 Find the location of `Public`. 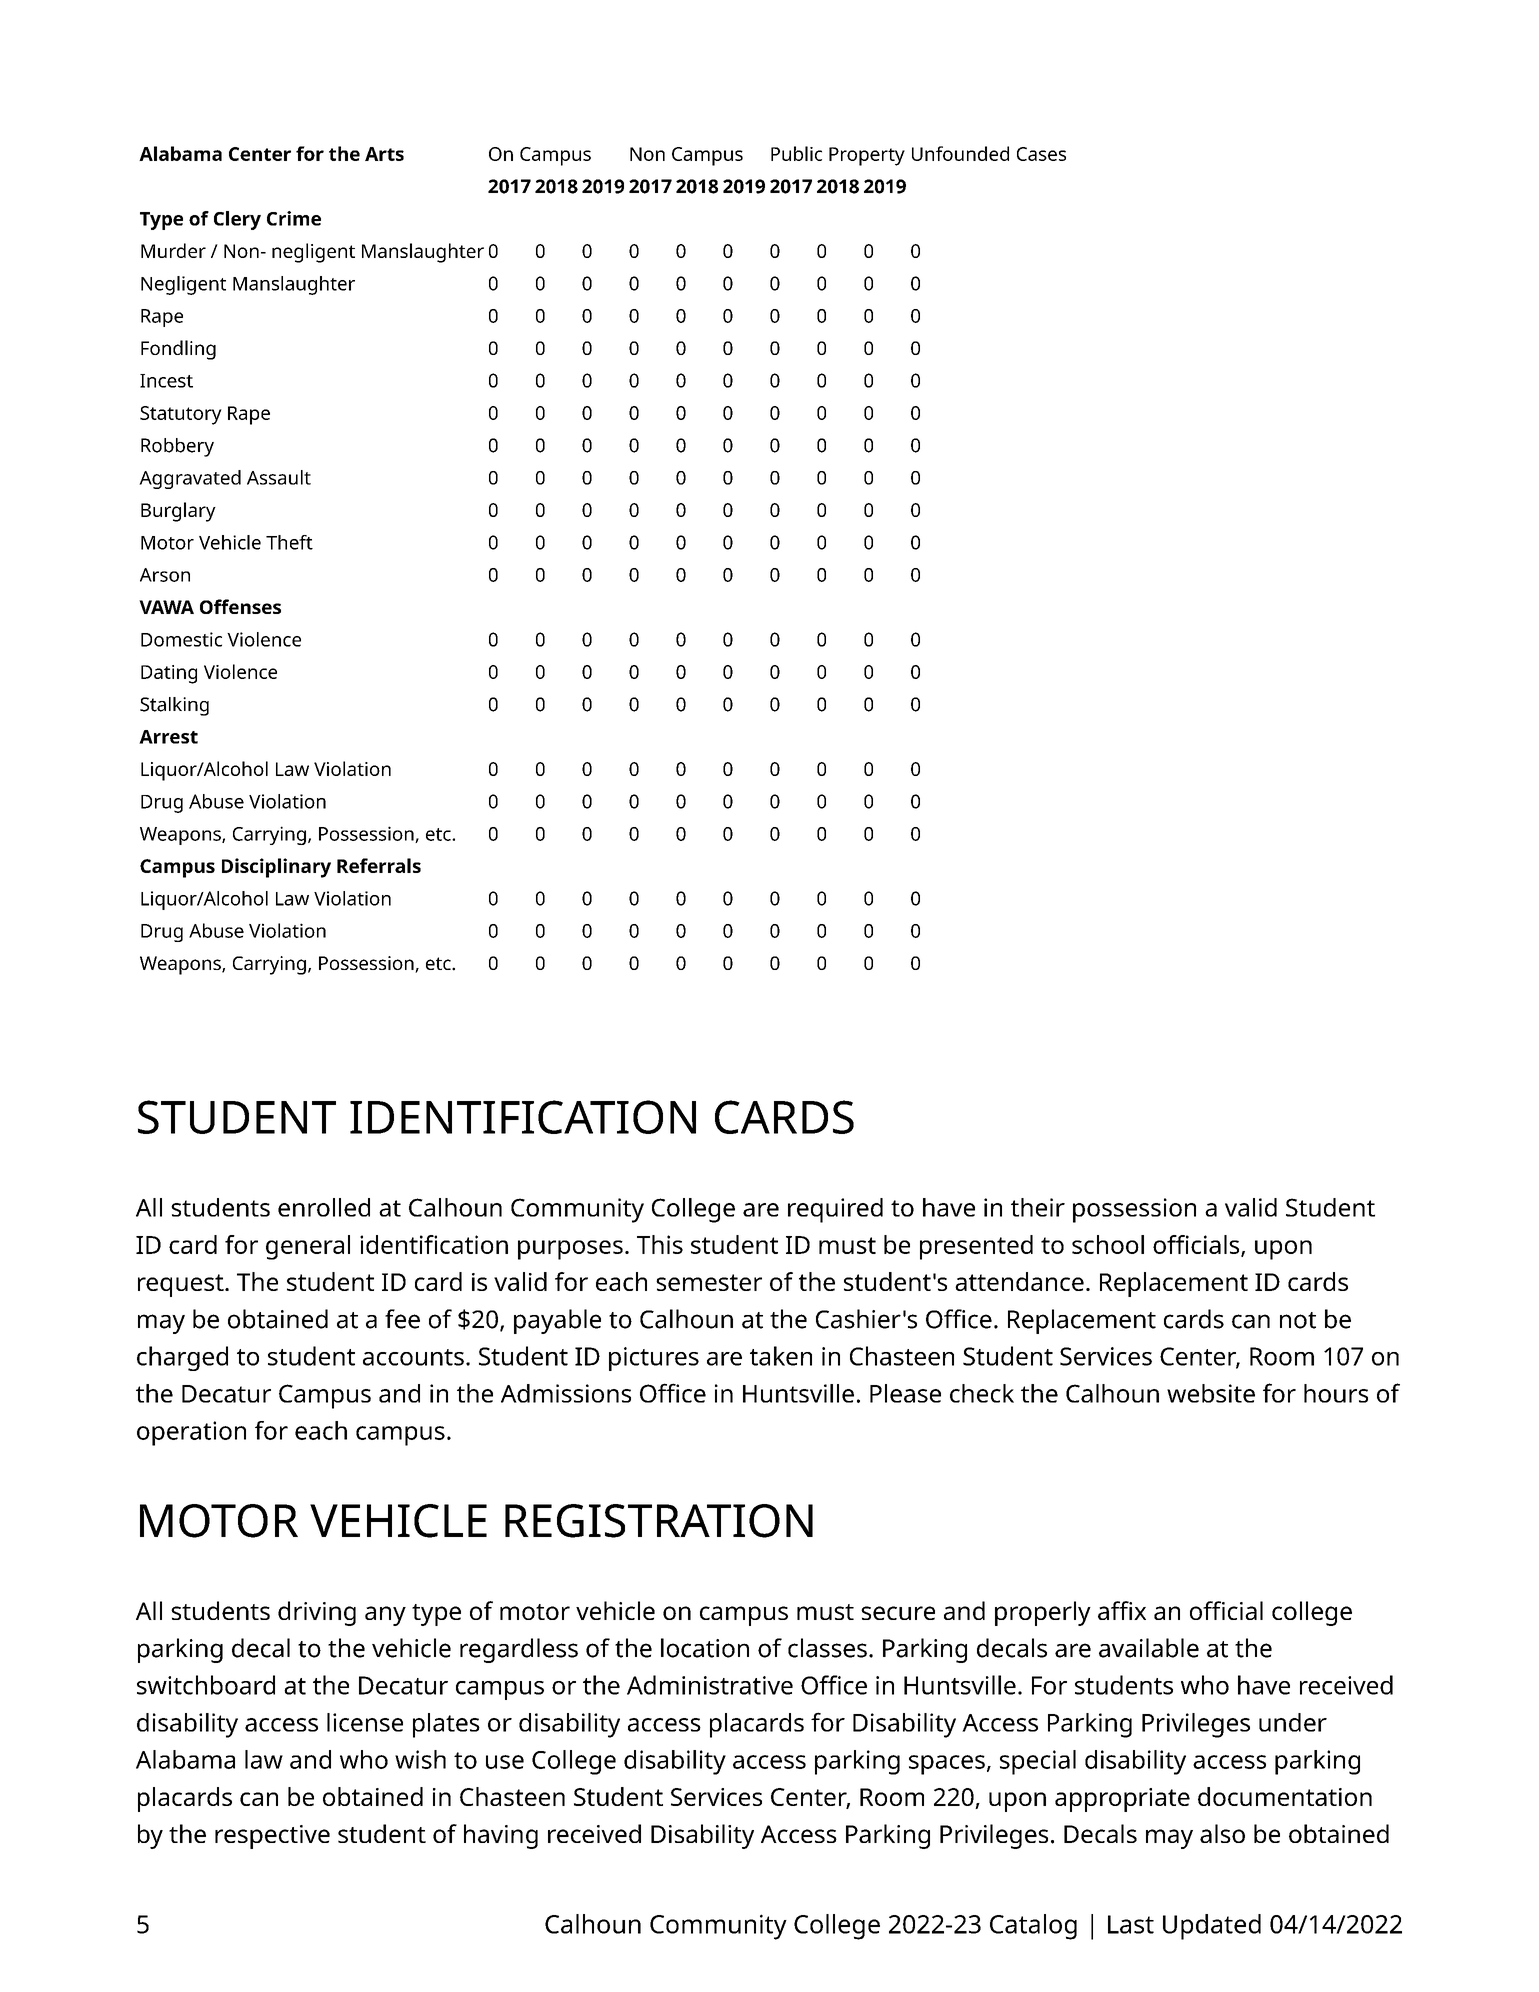

Public is located at coordinates (796, 153).
